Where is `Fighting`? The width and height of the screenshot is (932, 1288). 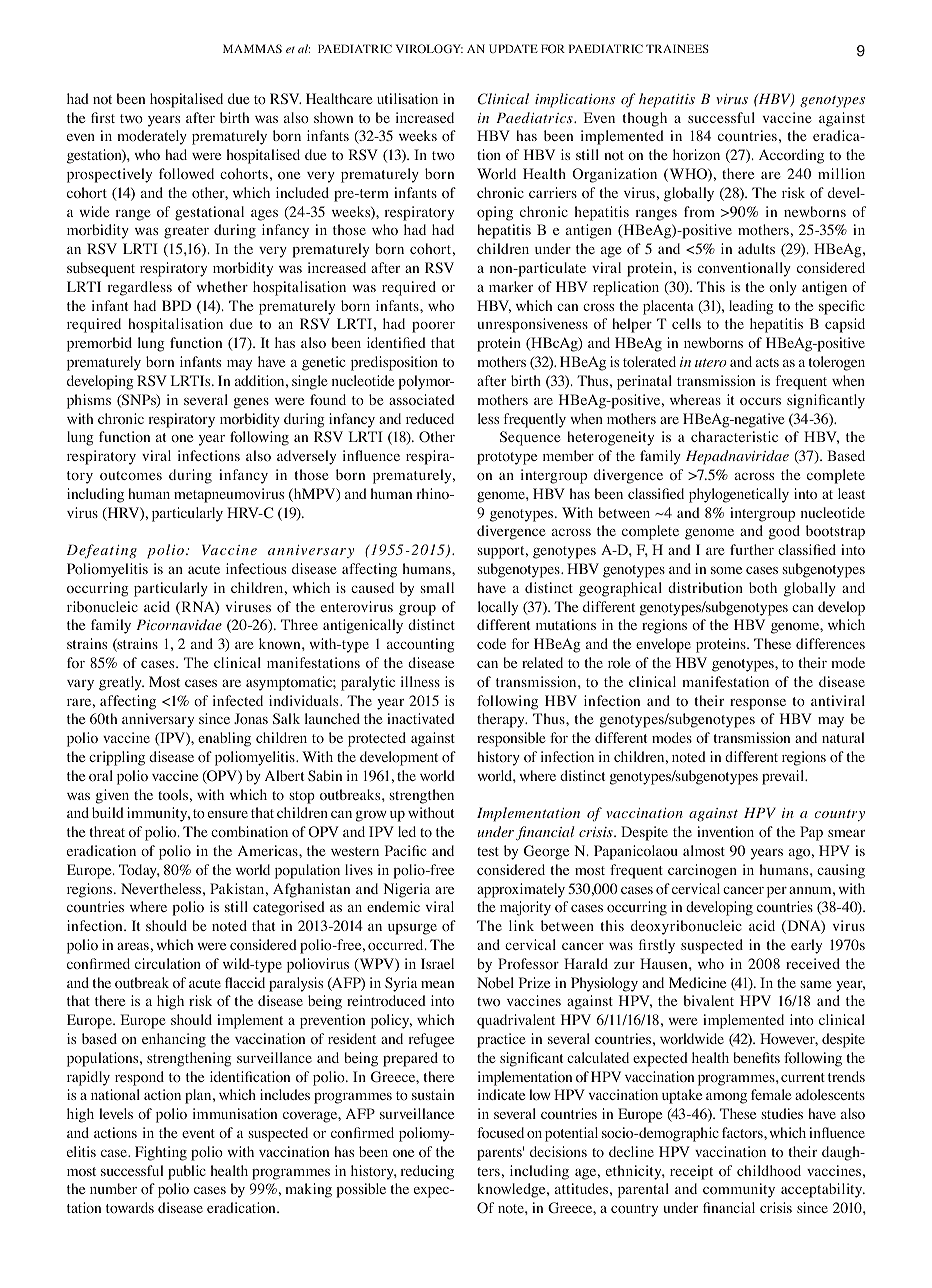 Fighting is located at coordinates (161, 1153).
